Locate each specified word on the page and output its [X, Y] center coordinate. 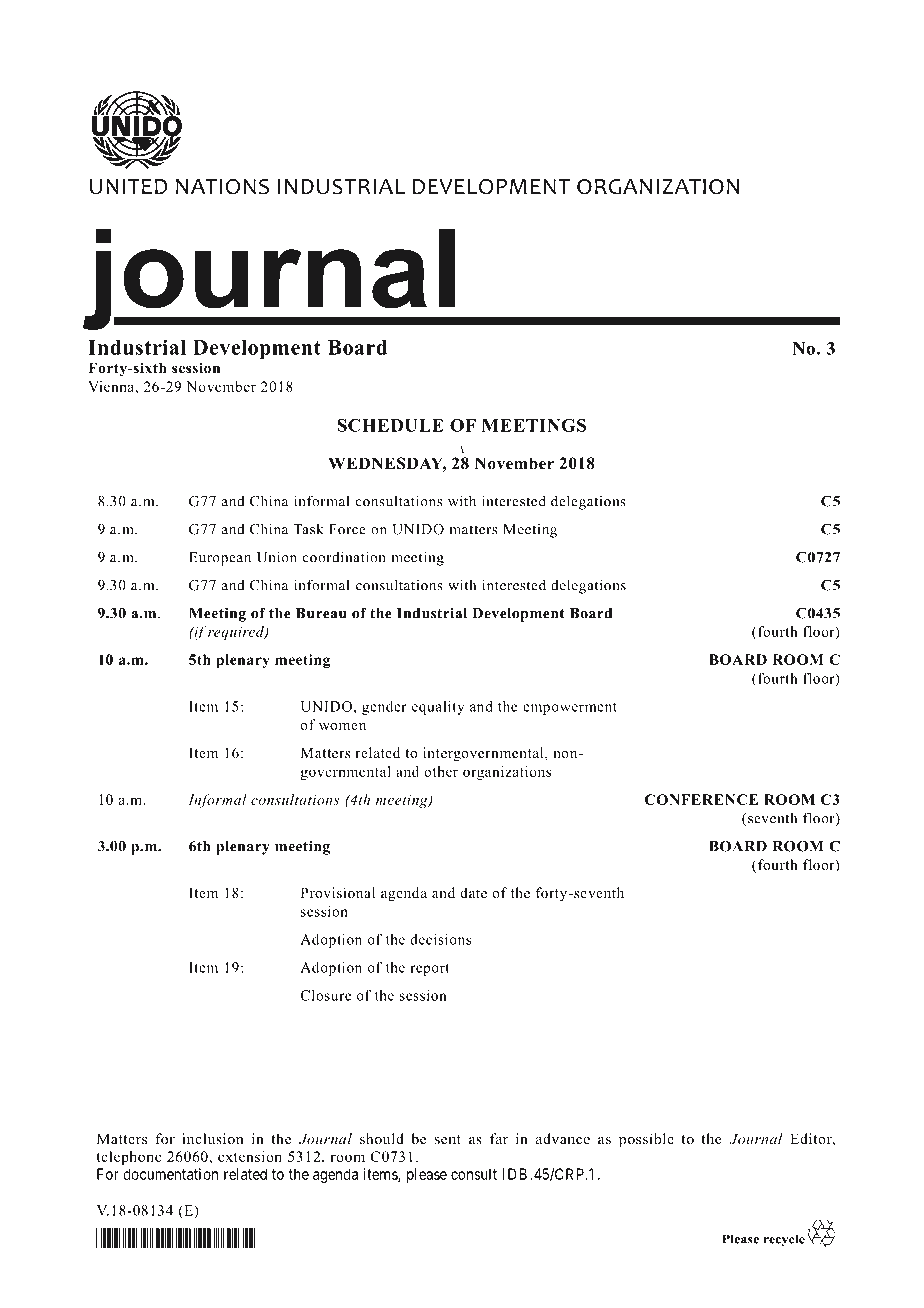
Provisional [338, 892]
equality [438, 708]
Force [347, 529]
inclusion [212, 1138]
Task [308, 529]
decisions [440, 939]
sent [448, 1139]
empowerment [570, 709]
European [220, 559]
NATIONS [222, 187]
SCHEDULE [390, 425]
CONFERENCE [701, 799]
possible [646, 1140]
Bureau [321, 613]
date [473, 892]
